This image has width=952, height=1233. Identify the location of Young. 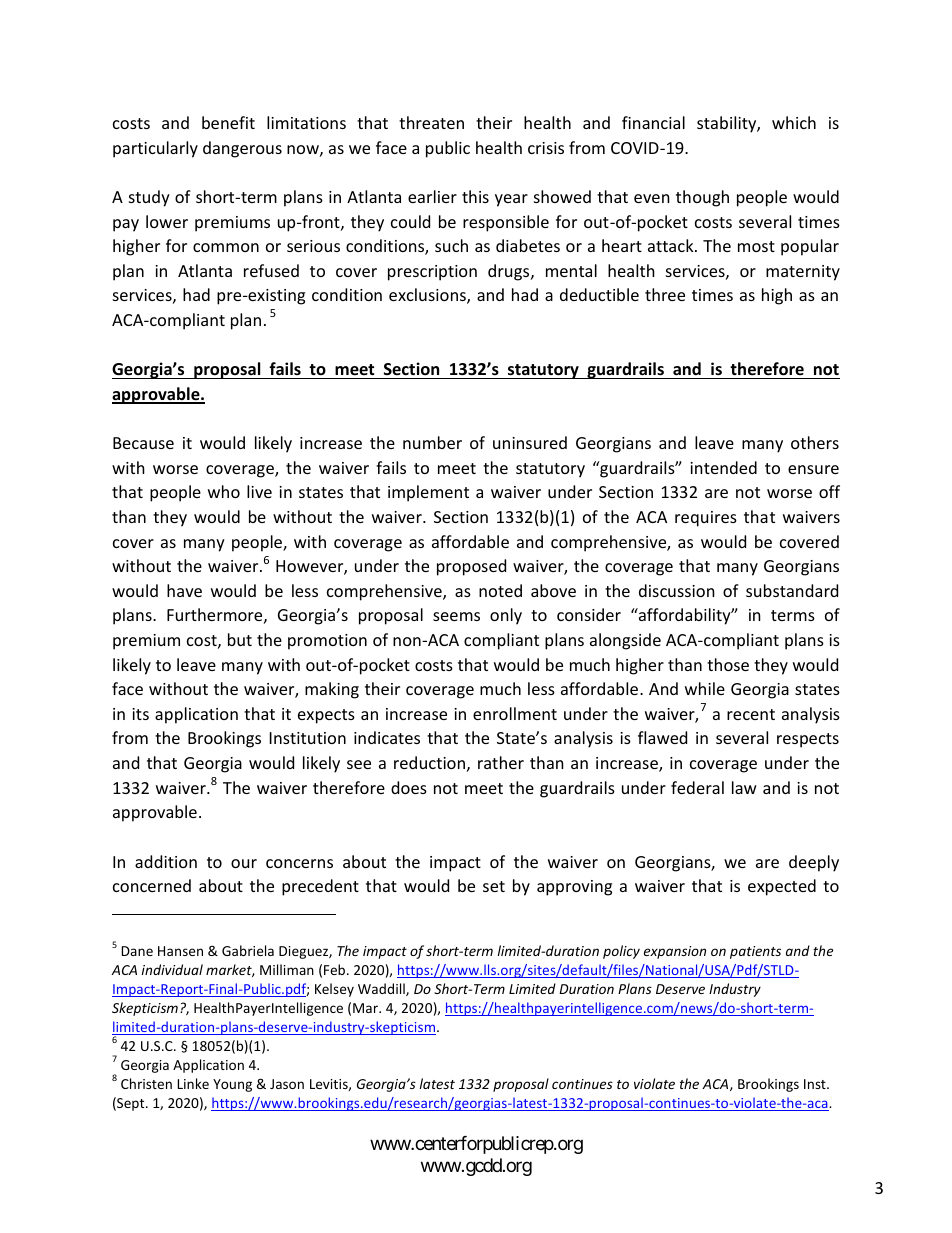
(232, 1085).
